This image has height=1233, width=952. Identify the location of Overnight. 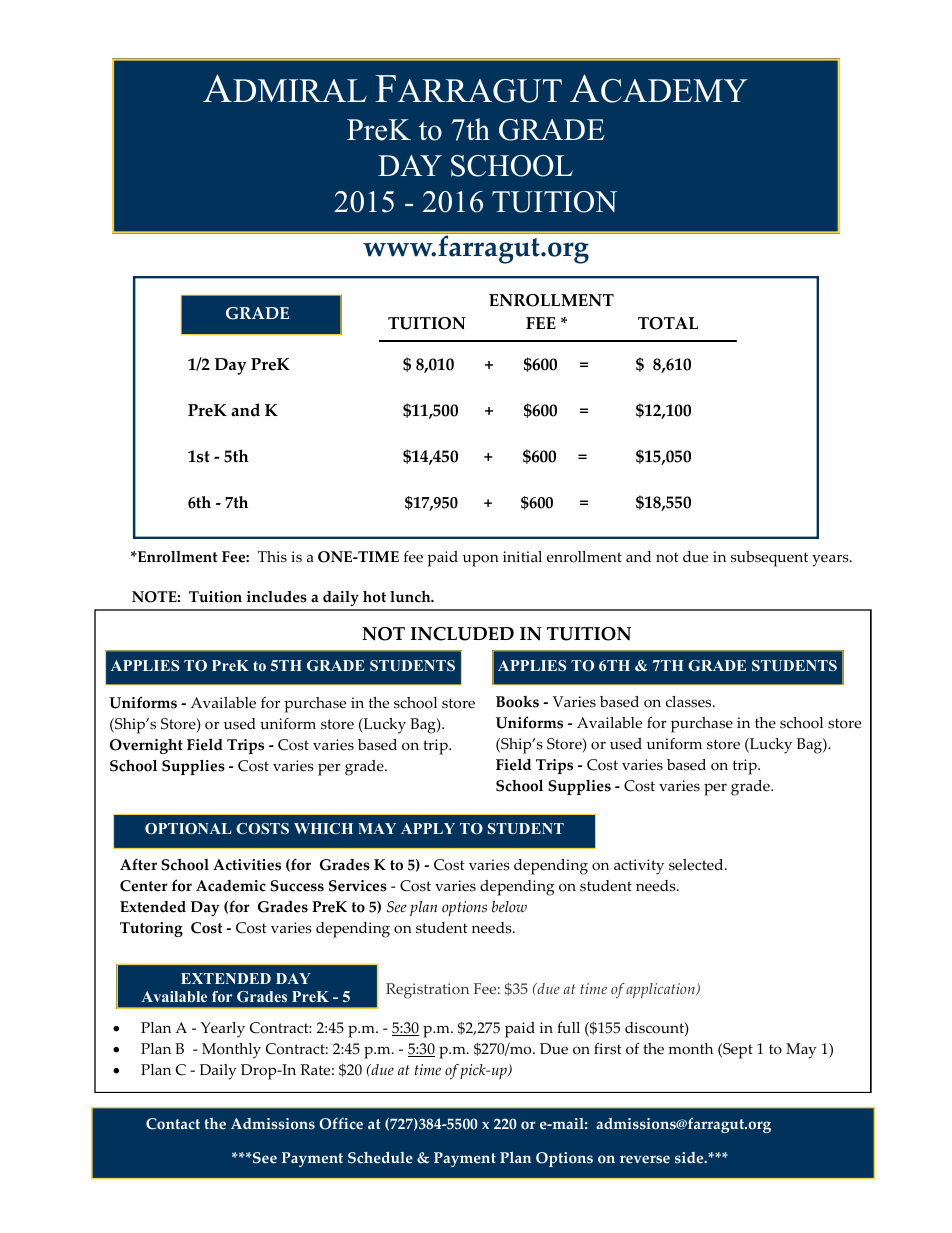
(146, 746).
